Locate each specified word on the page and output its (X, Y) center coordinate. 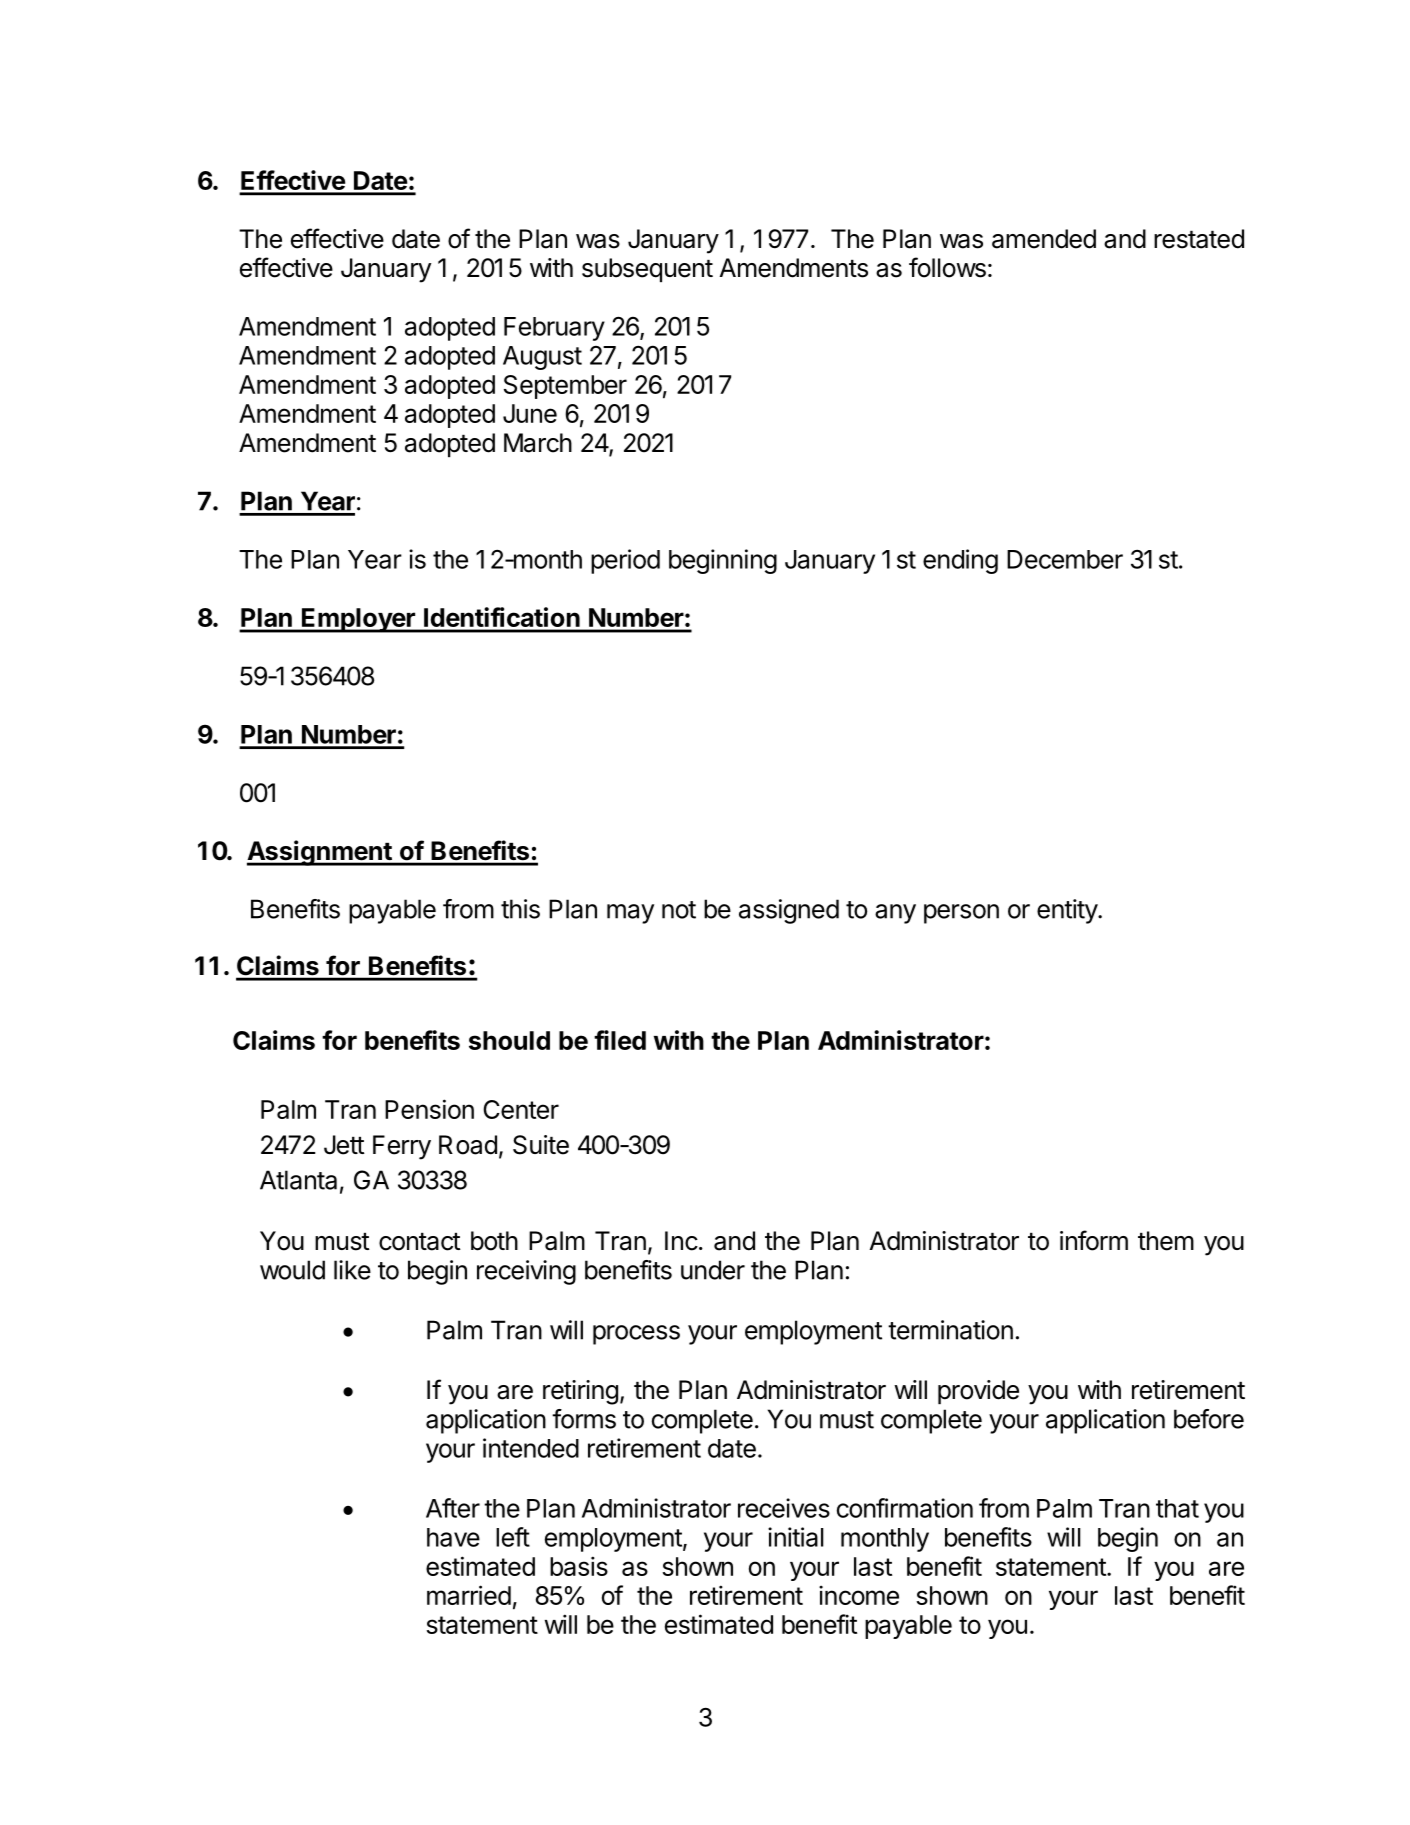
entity (1068, 911)
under (713, 1270)
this (520, 909)
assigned (789, 911)
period (625, 561)
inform (1094, 1240)
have (453, 1537)
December (1065, 559)
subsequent (647, 270)
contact (420, 1242)
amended (1044, 239)
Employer (358, 620)
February (554, 329)
